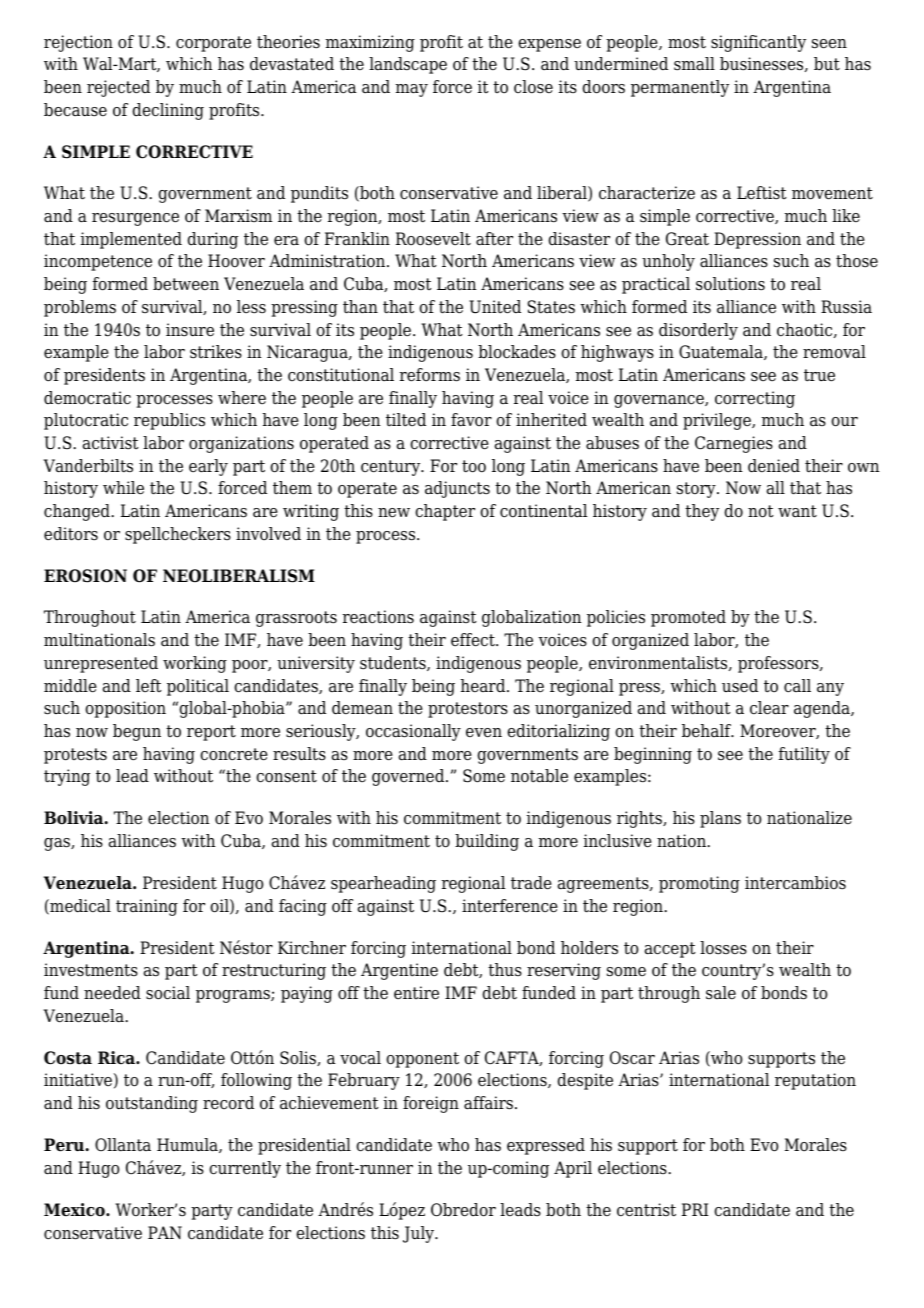  What do you see at coordinates (195, 664) in the image?
I see `working` at bounding box center [195, 664].
